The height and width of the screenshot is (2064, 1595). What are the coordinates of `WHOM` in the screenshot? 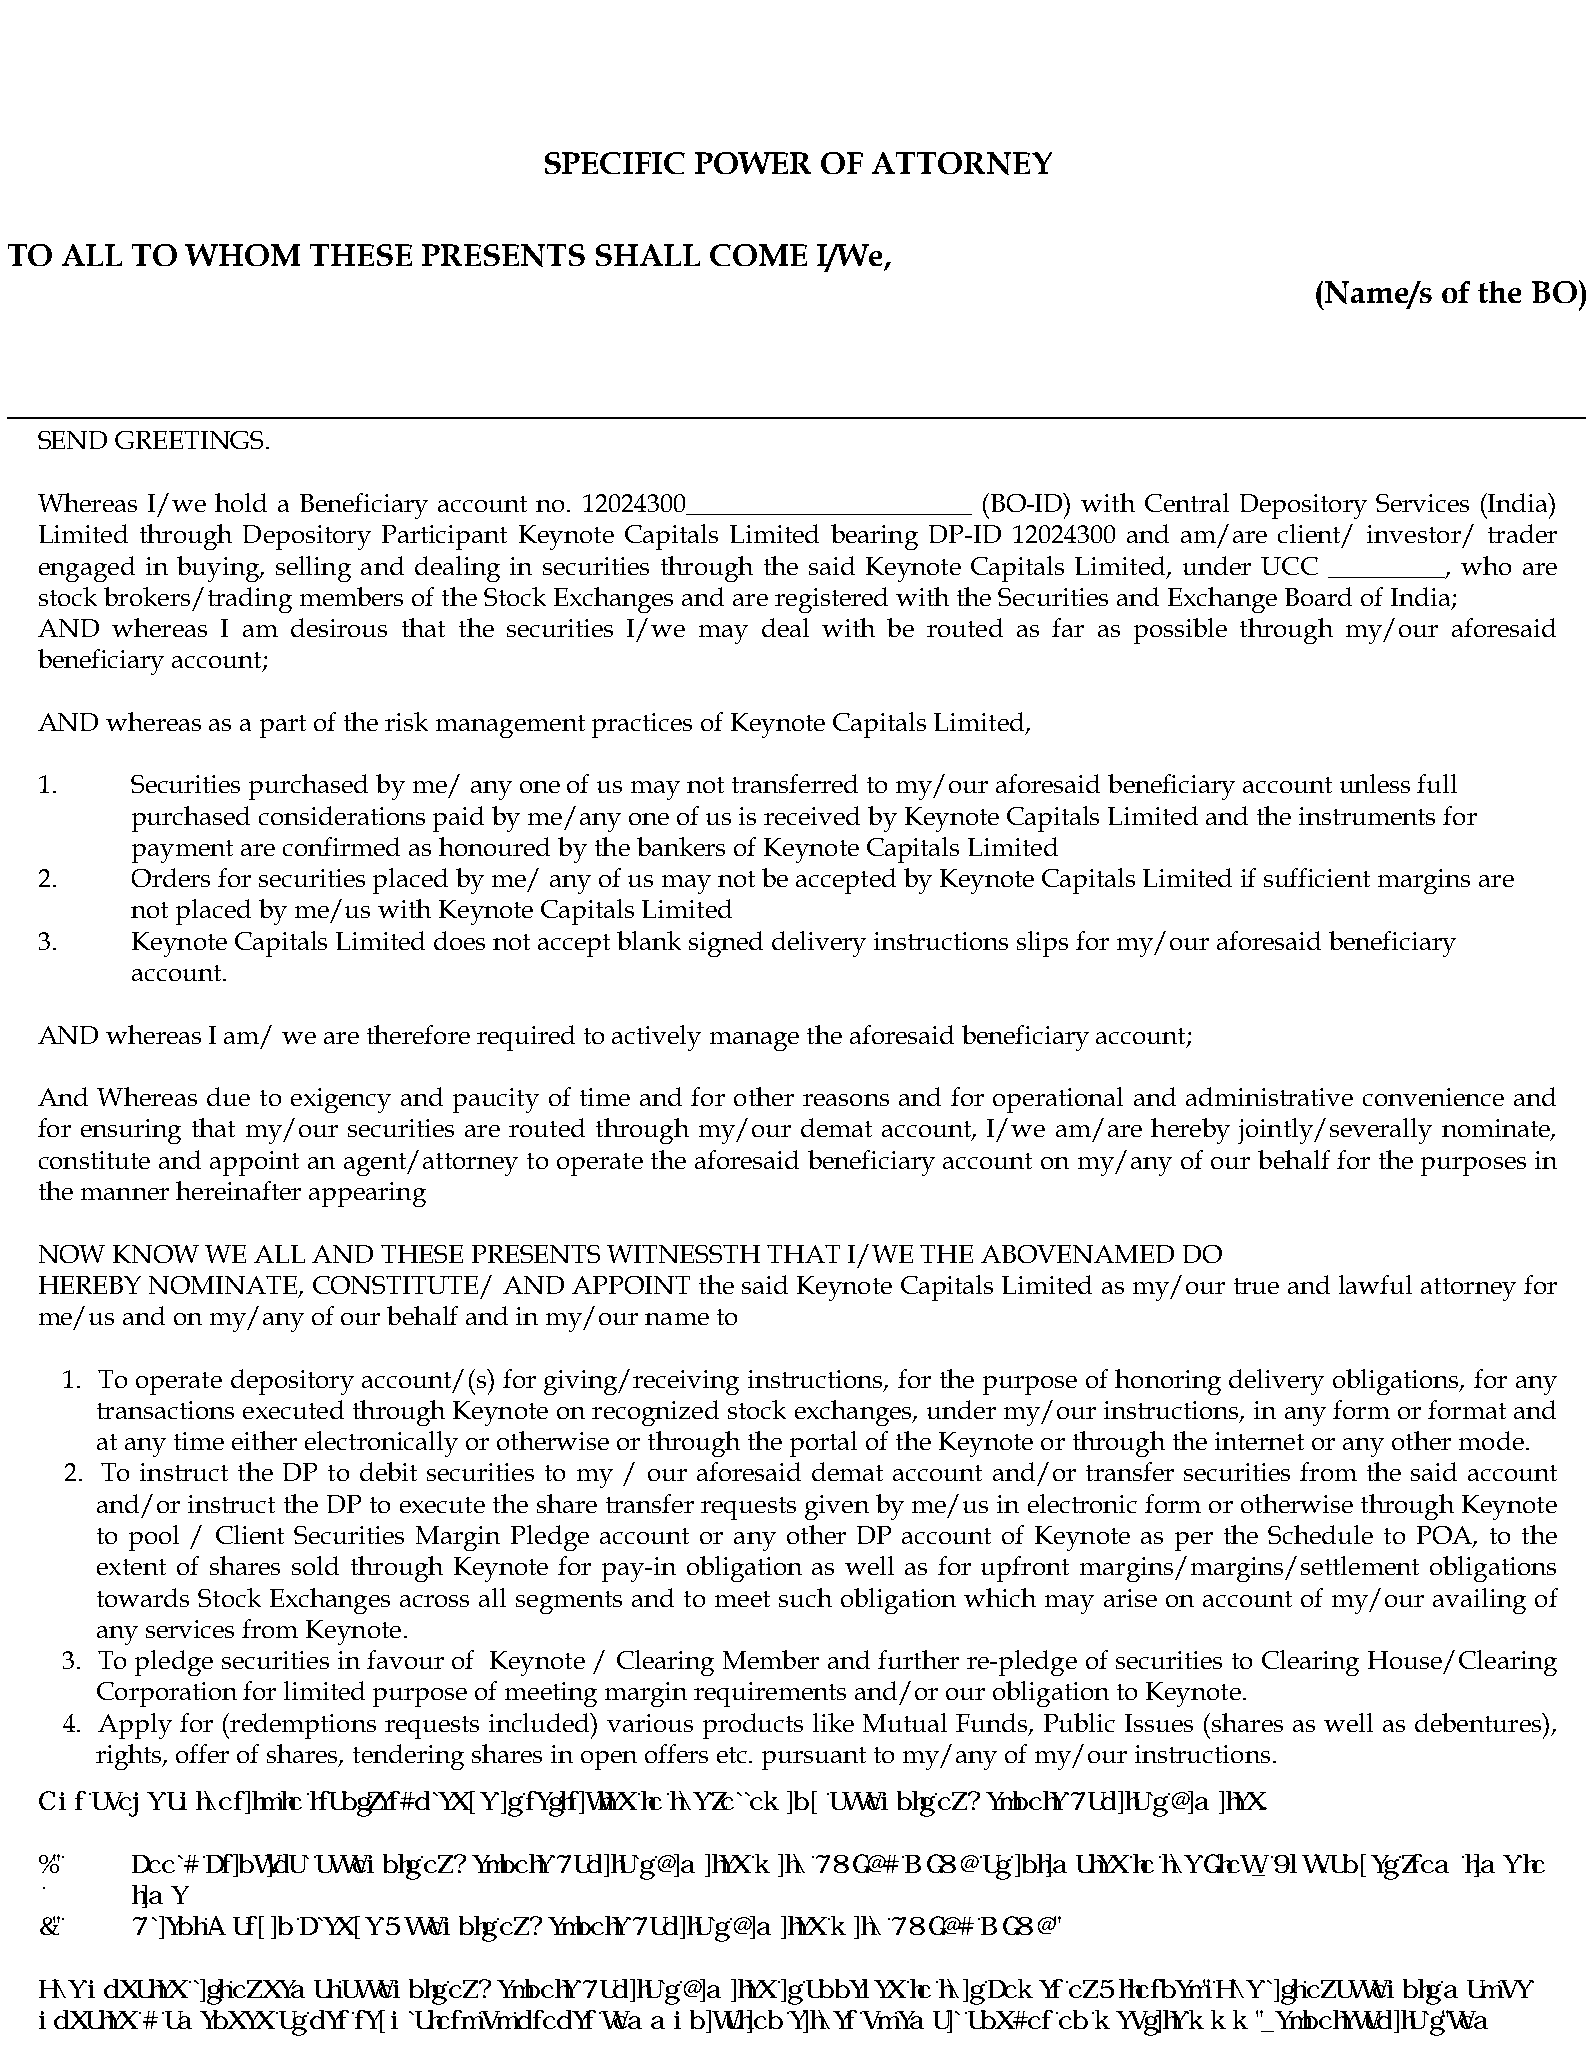 It's located at (242, 255).
